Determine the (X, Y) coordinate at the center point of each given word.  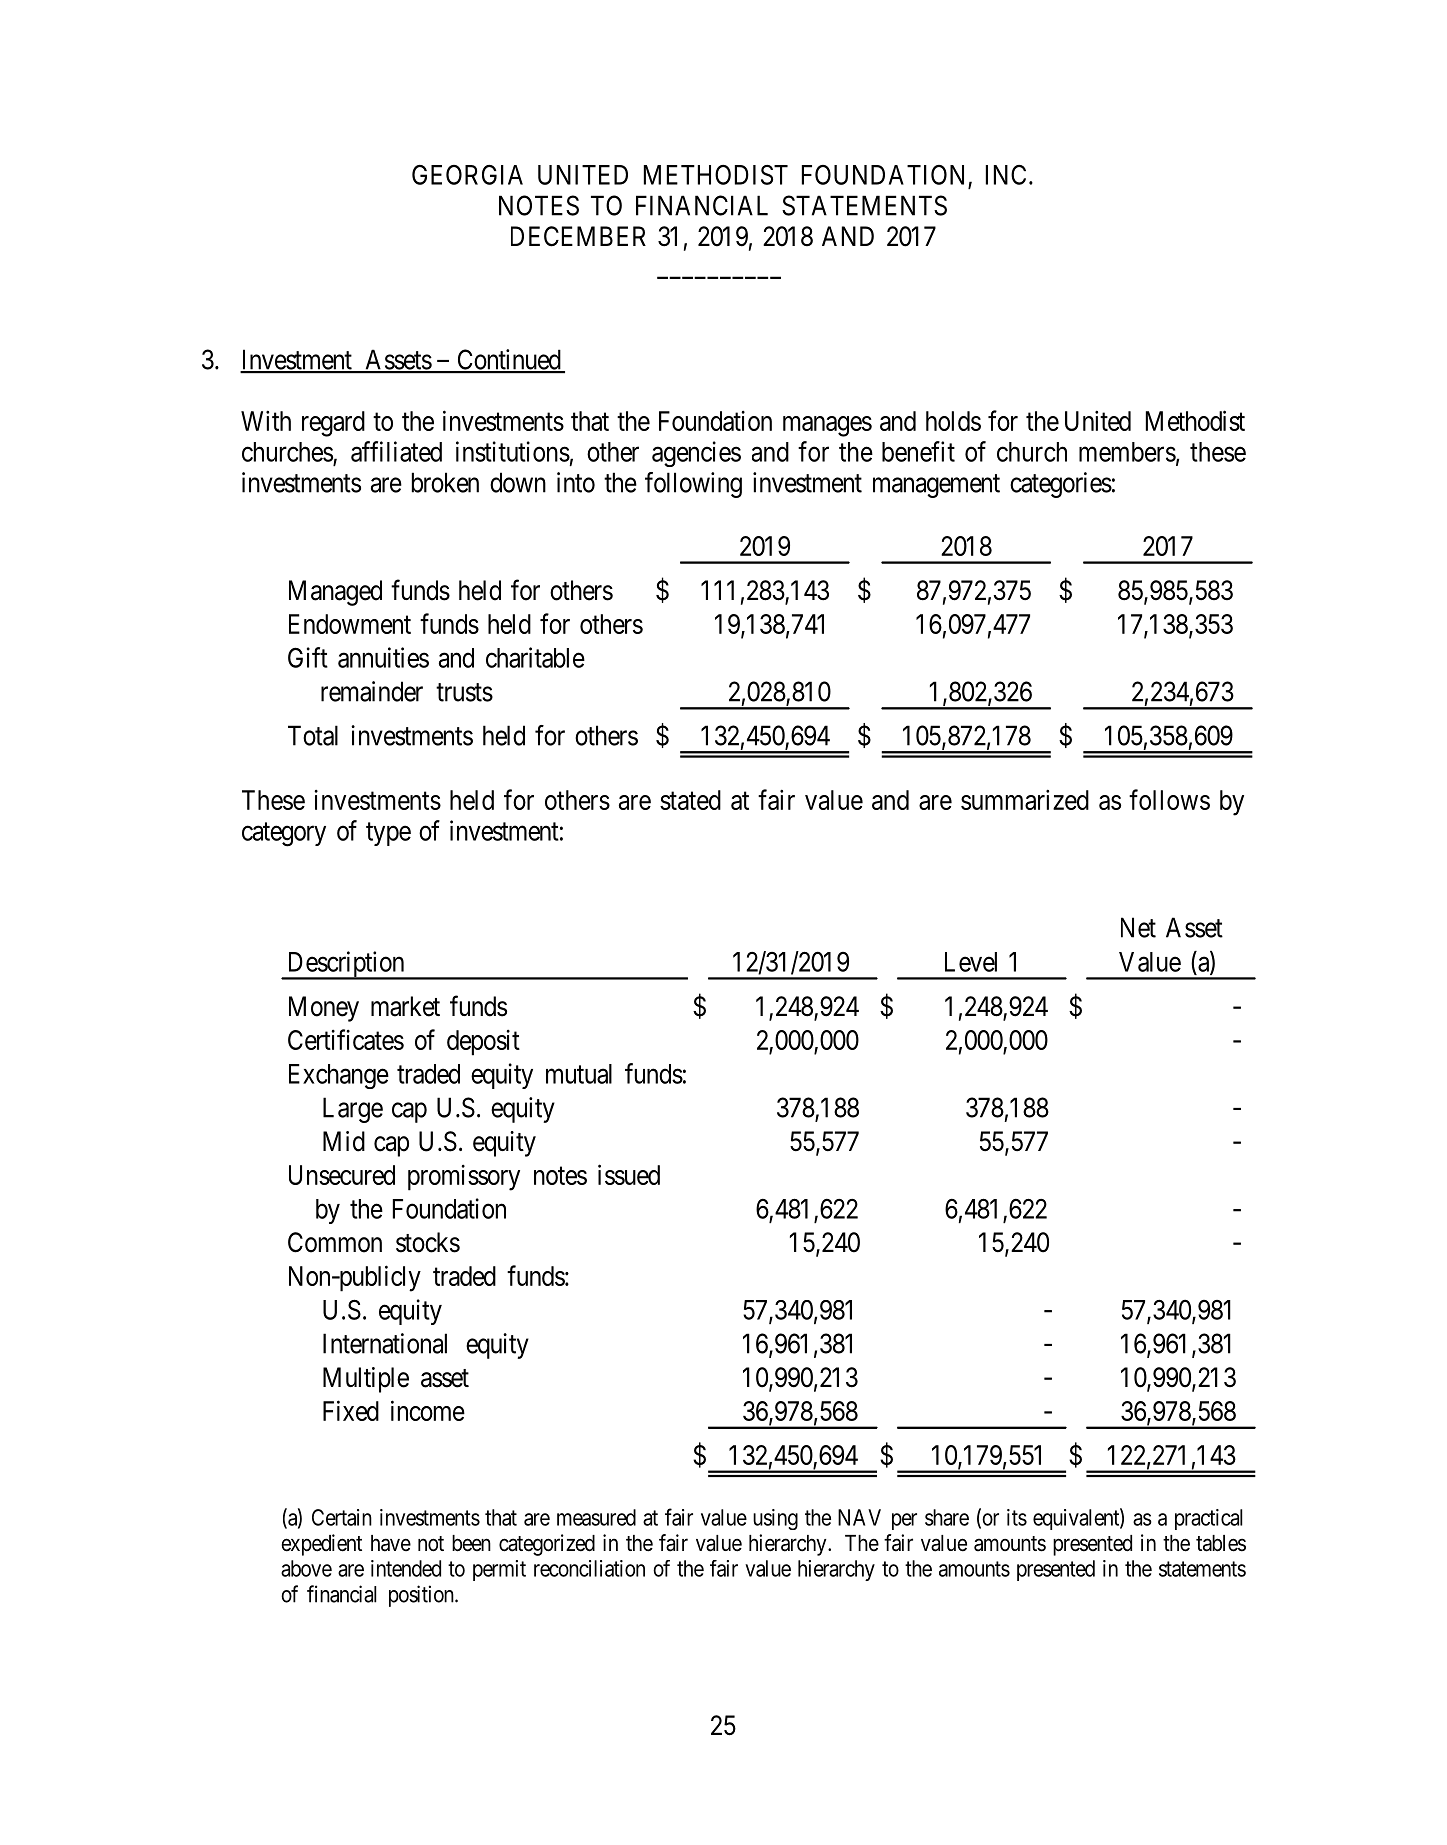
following (693, 485)
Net (1138, 927)
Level (971, 962)
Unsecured (342, 1175)
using (775, 1519)
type (388, 834)
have (391, 1543)
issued (629, 1174)
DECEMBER (578, 236)
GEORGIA (467, 175)
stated (690, 800)
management (936, 486)
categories (1061, 485)
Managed (335, 593)
